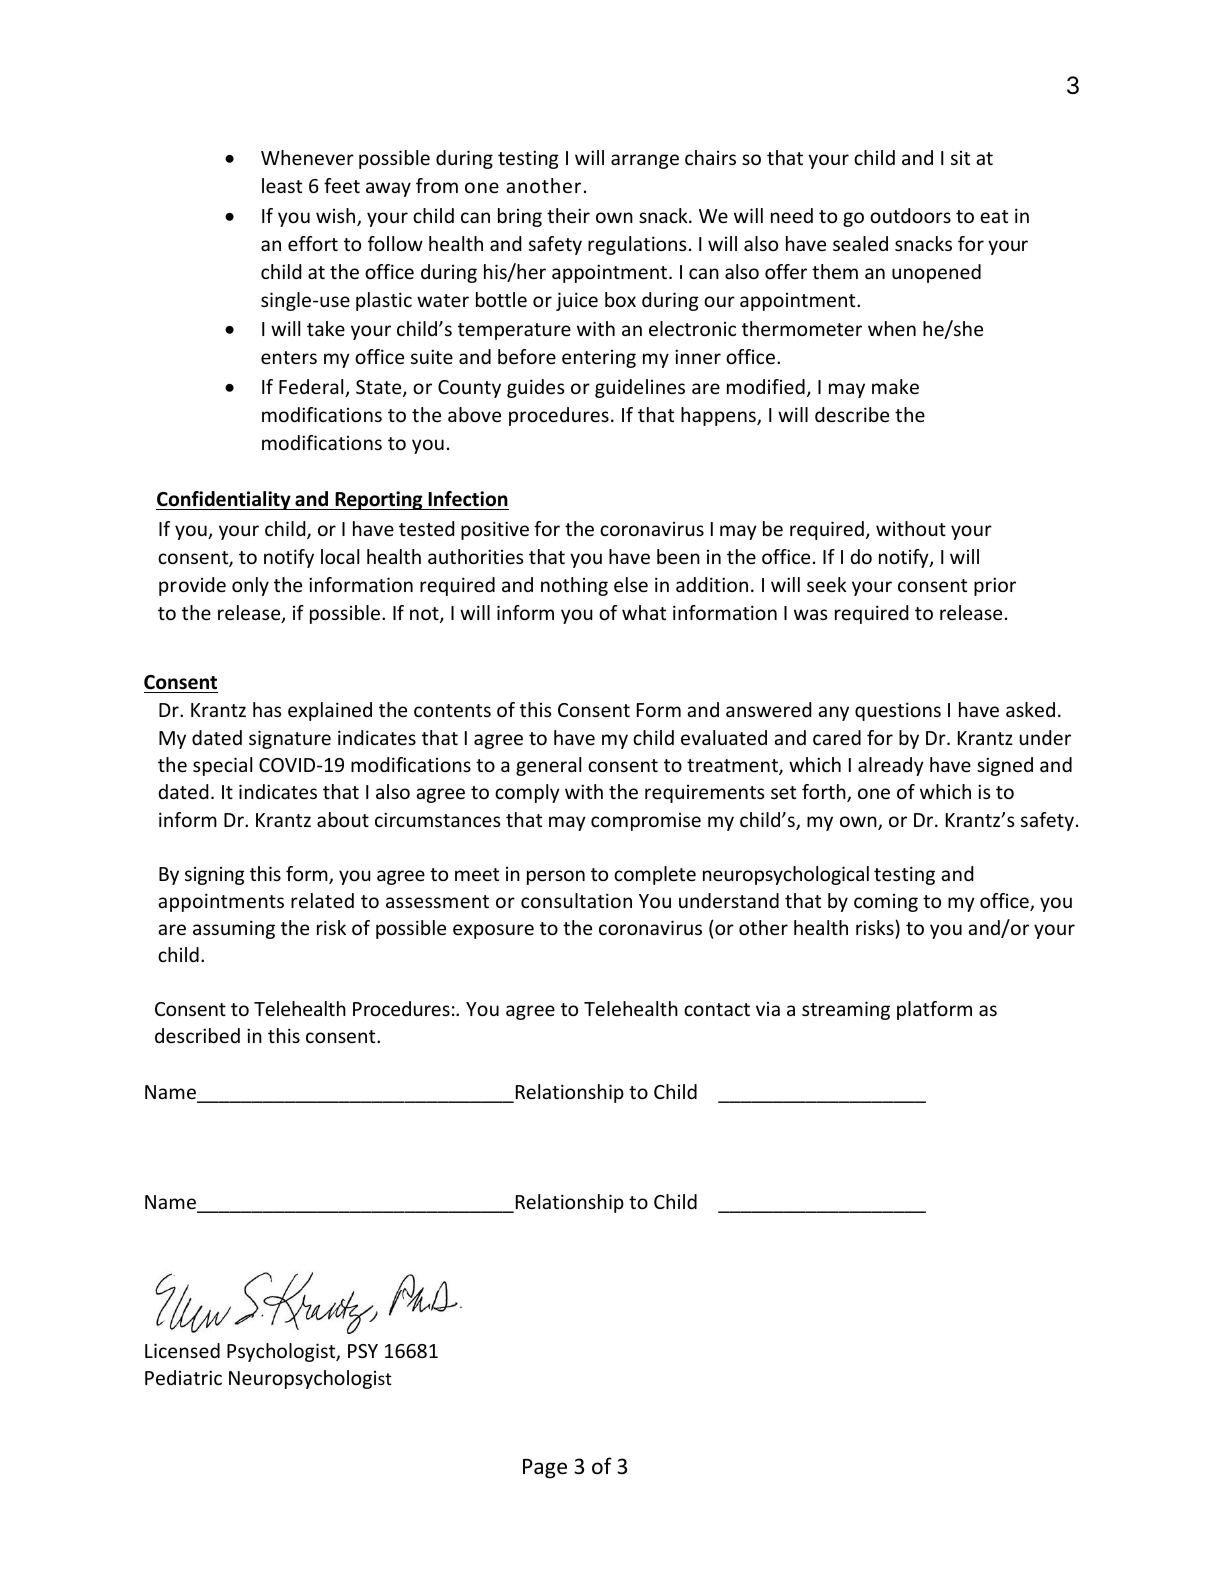 The width and height of the image is (1221, 1580). What do you see at coordinates (183, 1377) in the image?
I see `Pediatric` at bounding box center [183, 1377].
